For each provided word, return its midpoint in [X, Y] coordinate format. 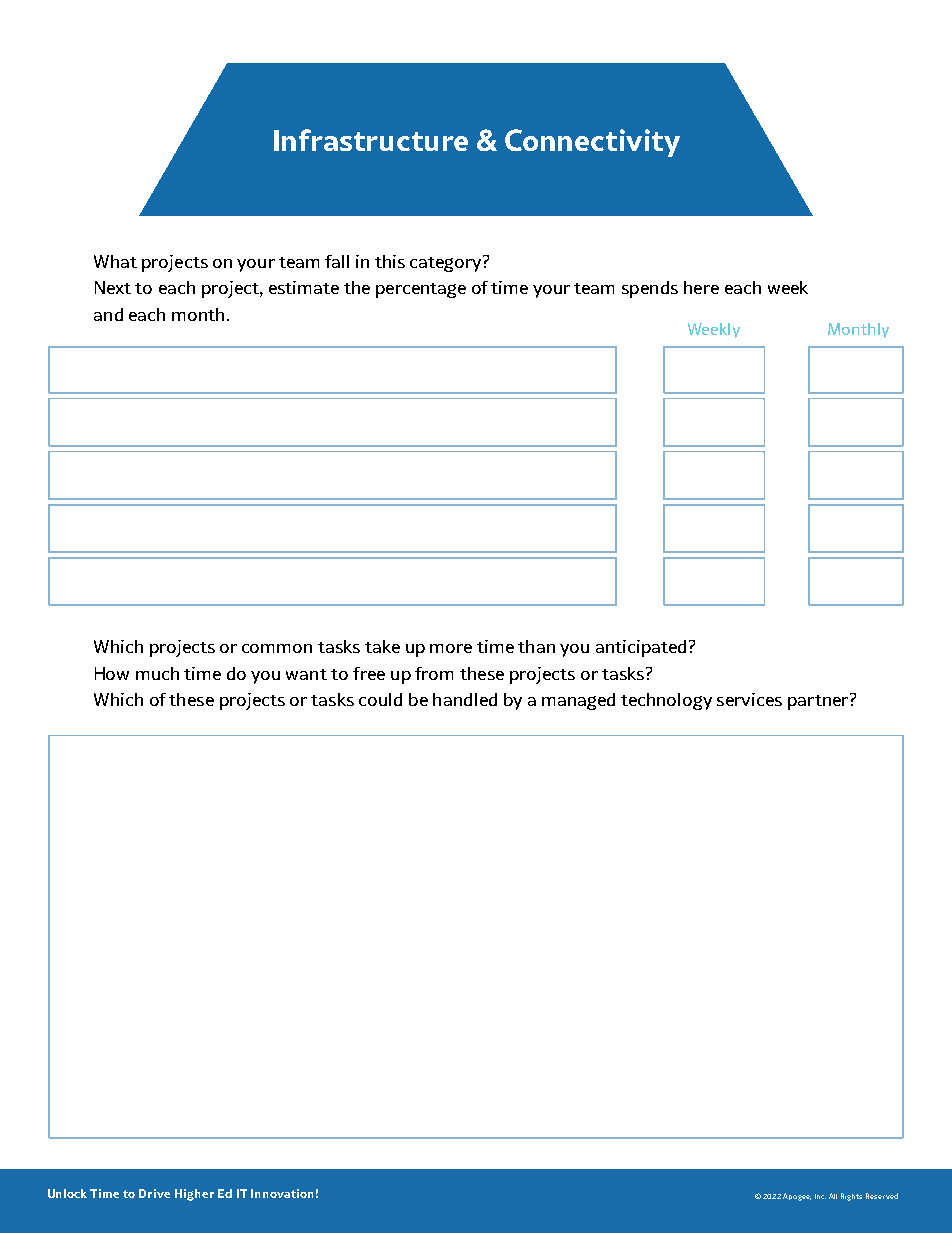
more [451, 648]
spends [650, 289]
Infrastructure [371, 140]
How [112, 673]
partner [819, 701]
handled [465, 699]
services [749, 699]
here [701, 287]
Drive [154, 1193]
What [115, 261]
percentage [421, 290]
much [157, 673]
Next [113, 287]
